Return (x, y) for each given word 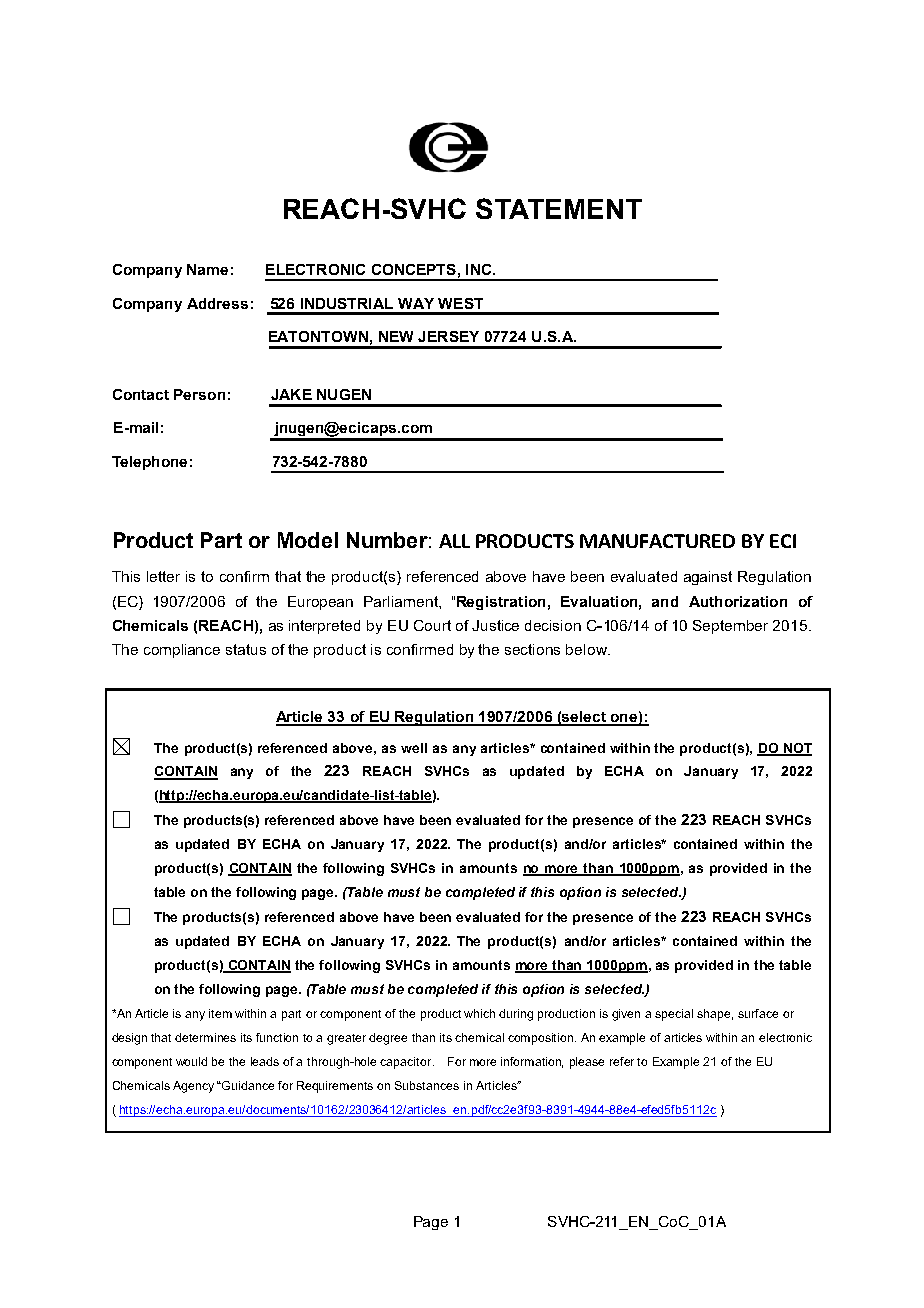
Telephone (149, 463)
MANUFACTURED (657, 541)
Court (432, 625)
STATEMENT (559, 208)
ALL (454, 541)
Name (207, 269)
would (191, 1061)
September (730, 627)
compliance (182, 651)
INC (480, 269)
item (220, 1013)
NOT (797, 749)
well (414, 748)
